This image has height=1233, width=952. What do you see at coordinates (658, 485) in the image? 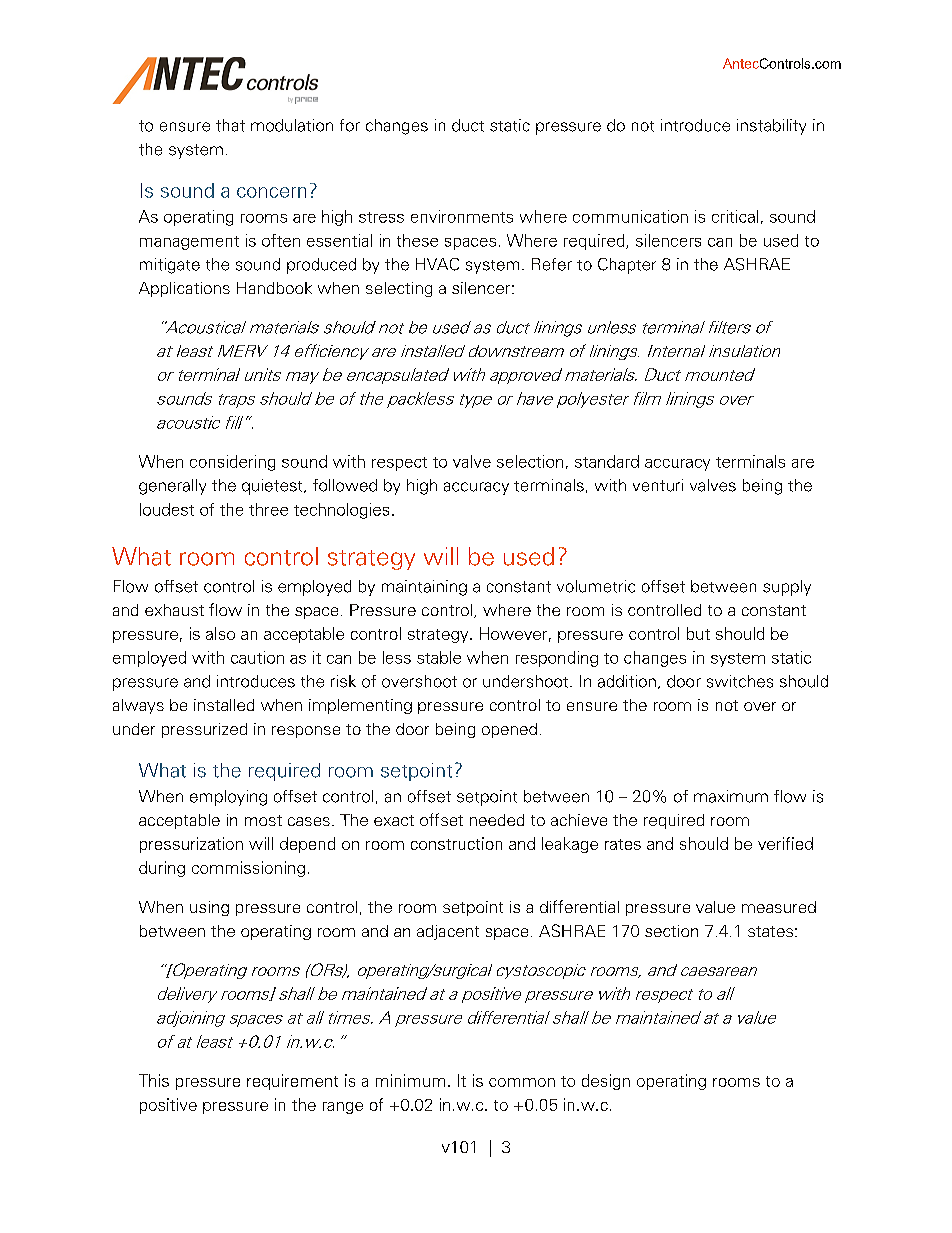
I see `venturi` at bounding box center [658, 485].
